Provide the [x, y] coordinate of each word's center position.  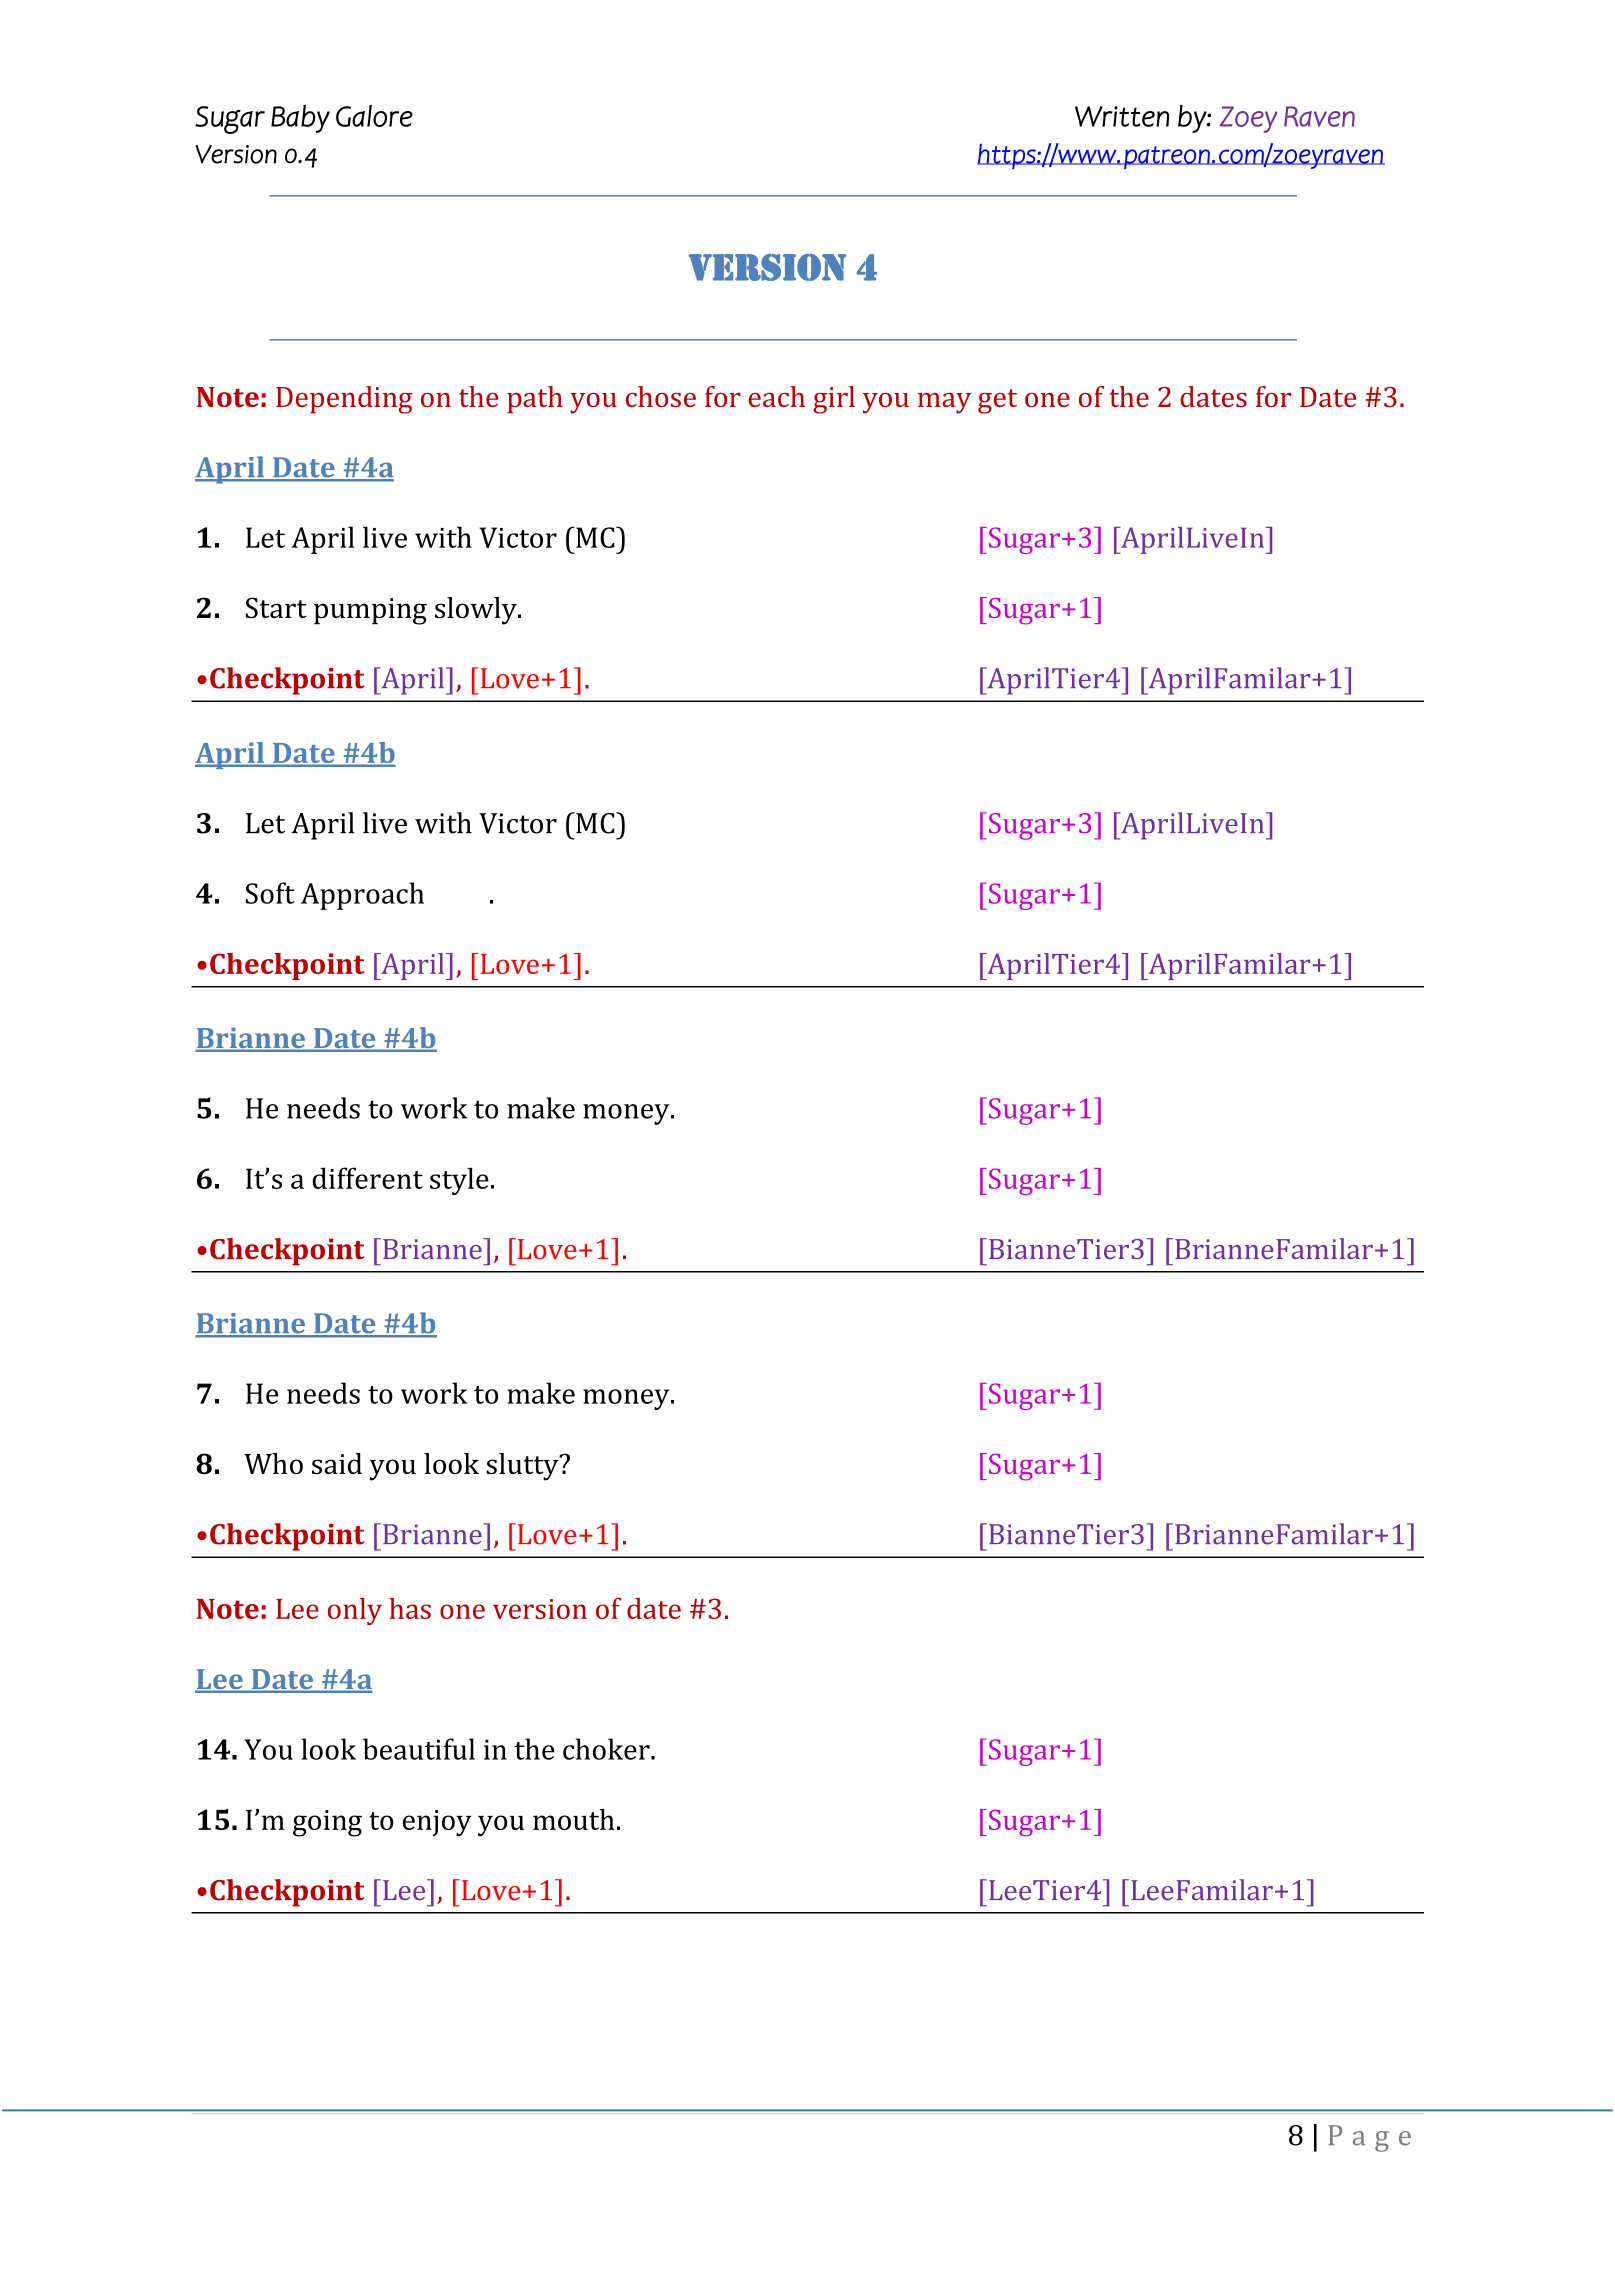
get [997, 401]
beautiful [419, 1749]
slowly [477, 611]
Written [1122, 116]
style [459, 1181]
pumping [370, 611]
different [368, 1178]
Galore [374, 116]
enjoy [437, 1823]
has [410, 1608]
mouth [574, 1819]
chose [661, 396]
